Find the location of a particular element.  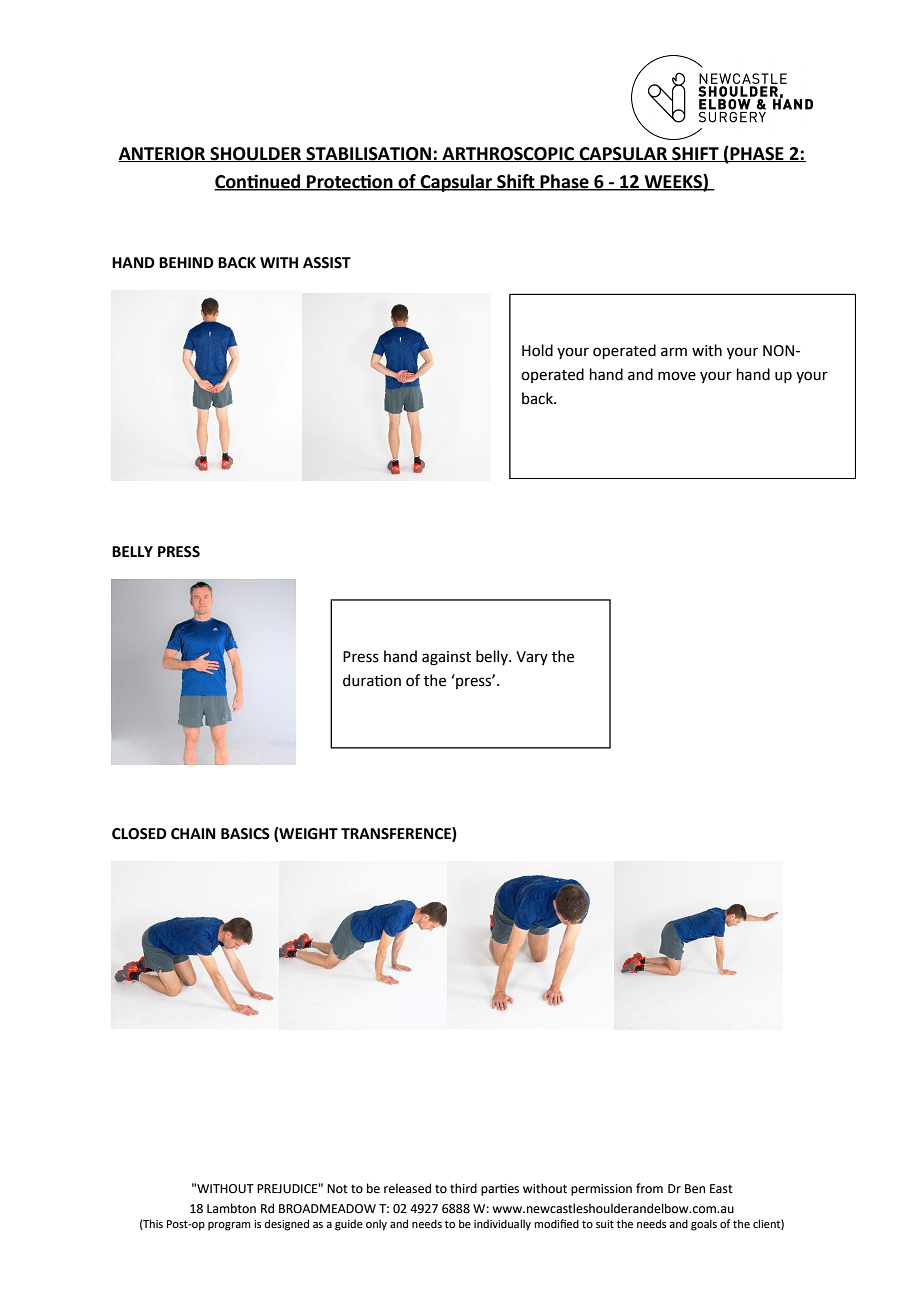

Hold is located at coordinates (537, 350).
